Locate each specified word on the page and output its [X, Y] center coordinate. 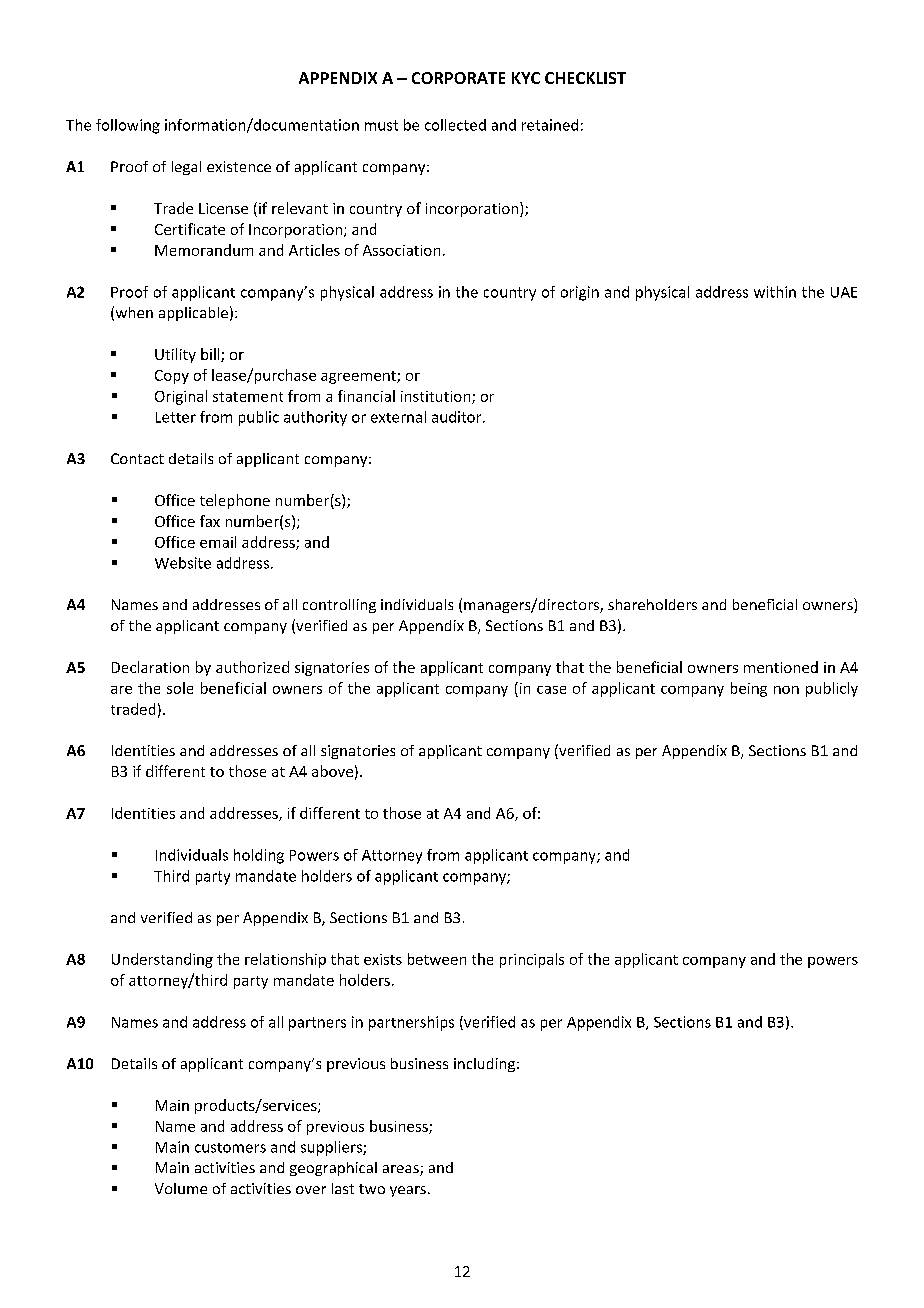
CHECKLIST [585, 78]
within [775, 292]
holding [259, 856]
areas [402, 1170]
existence [239, 166]
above [332, 771]
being [749, 689]
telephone [235, 501]
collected [455, 125]
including [486, 1065]
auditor [458, 417]
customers [230, 1148]
